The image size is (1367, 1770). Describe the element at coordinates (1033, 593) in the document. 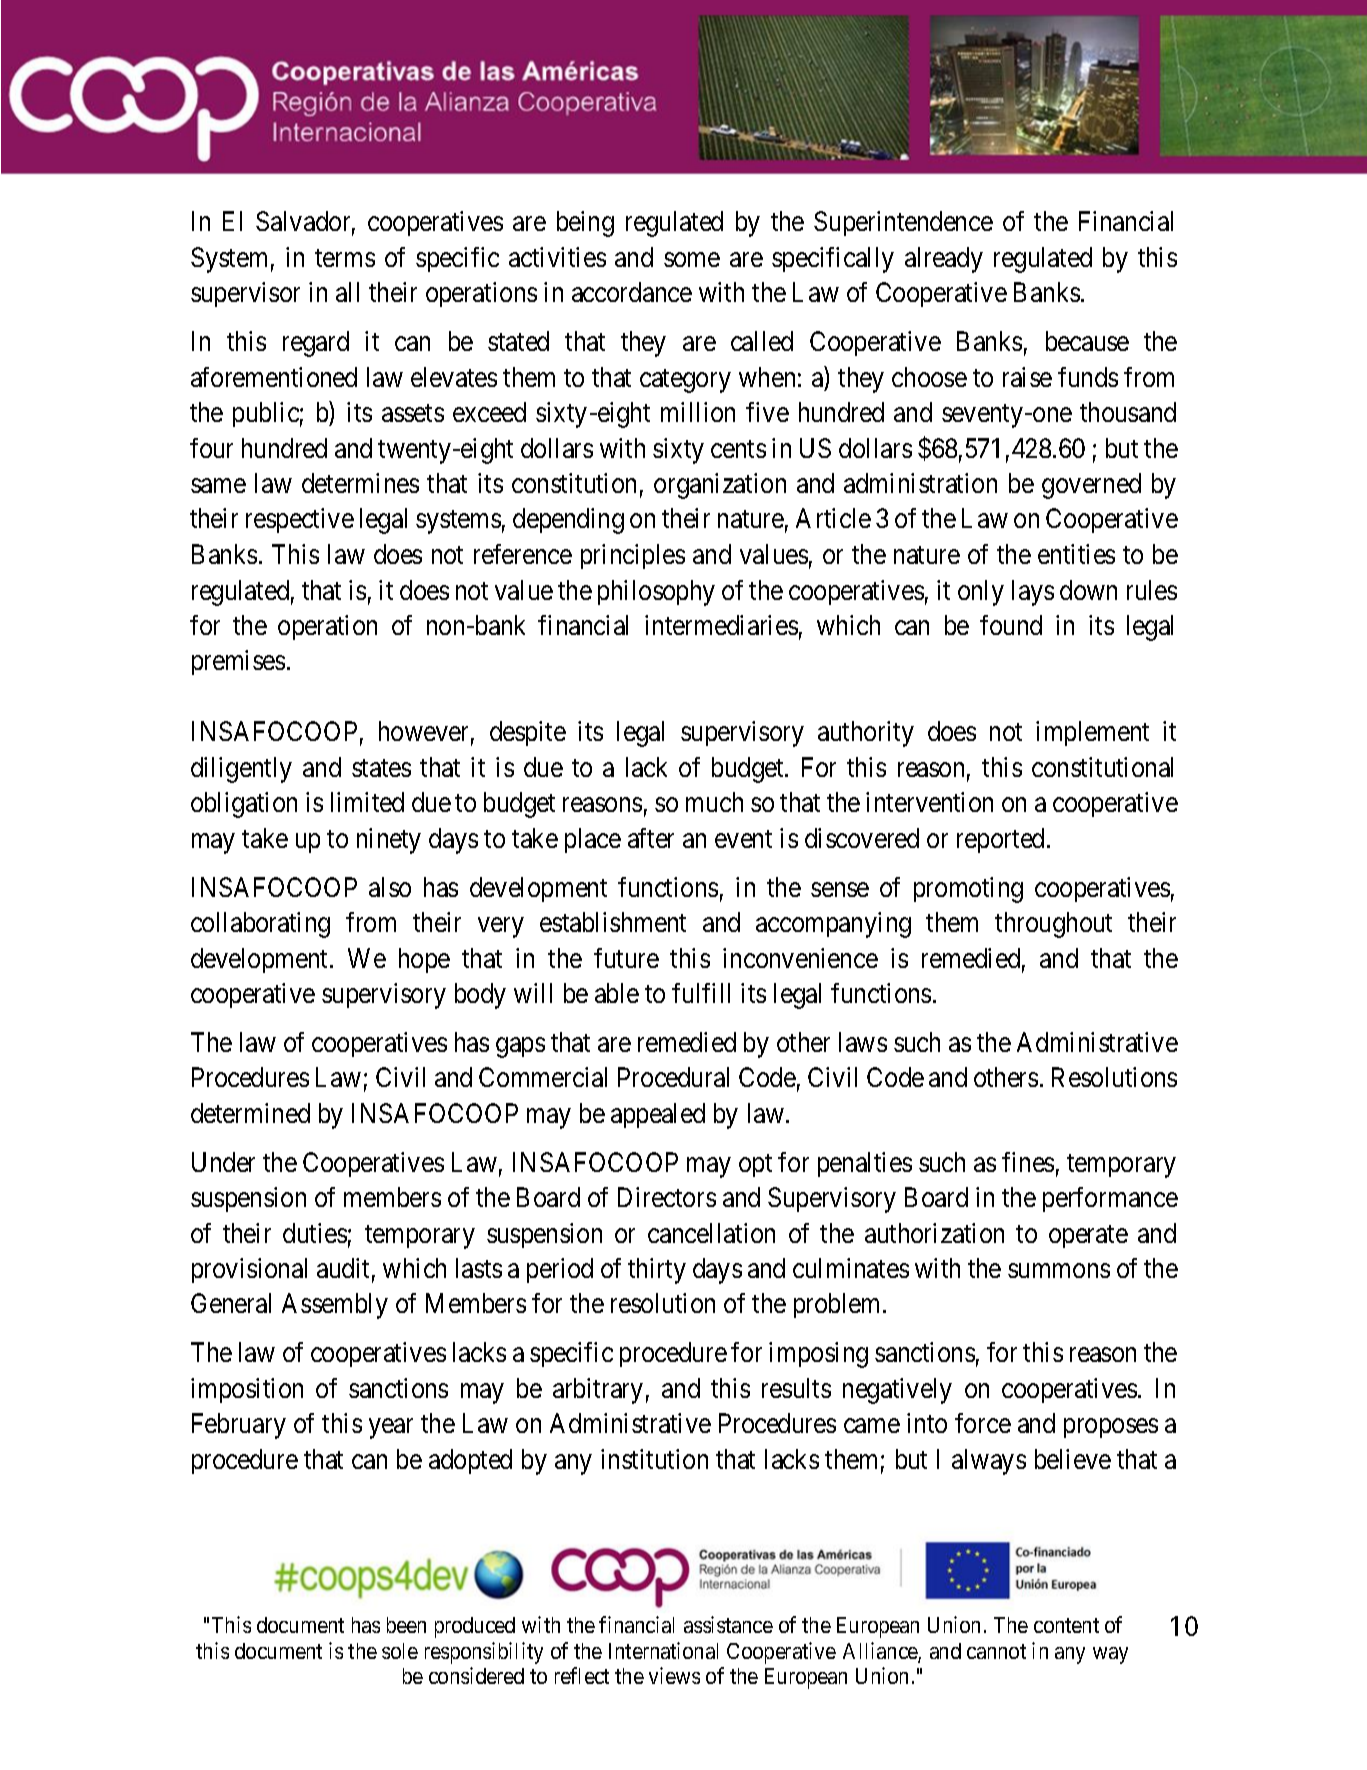

I see `lays` at that location.
